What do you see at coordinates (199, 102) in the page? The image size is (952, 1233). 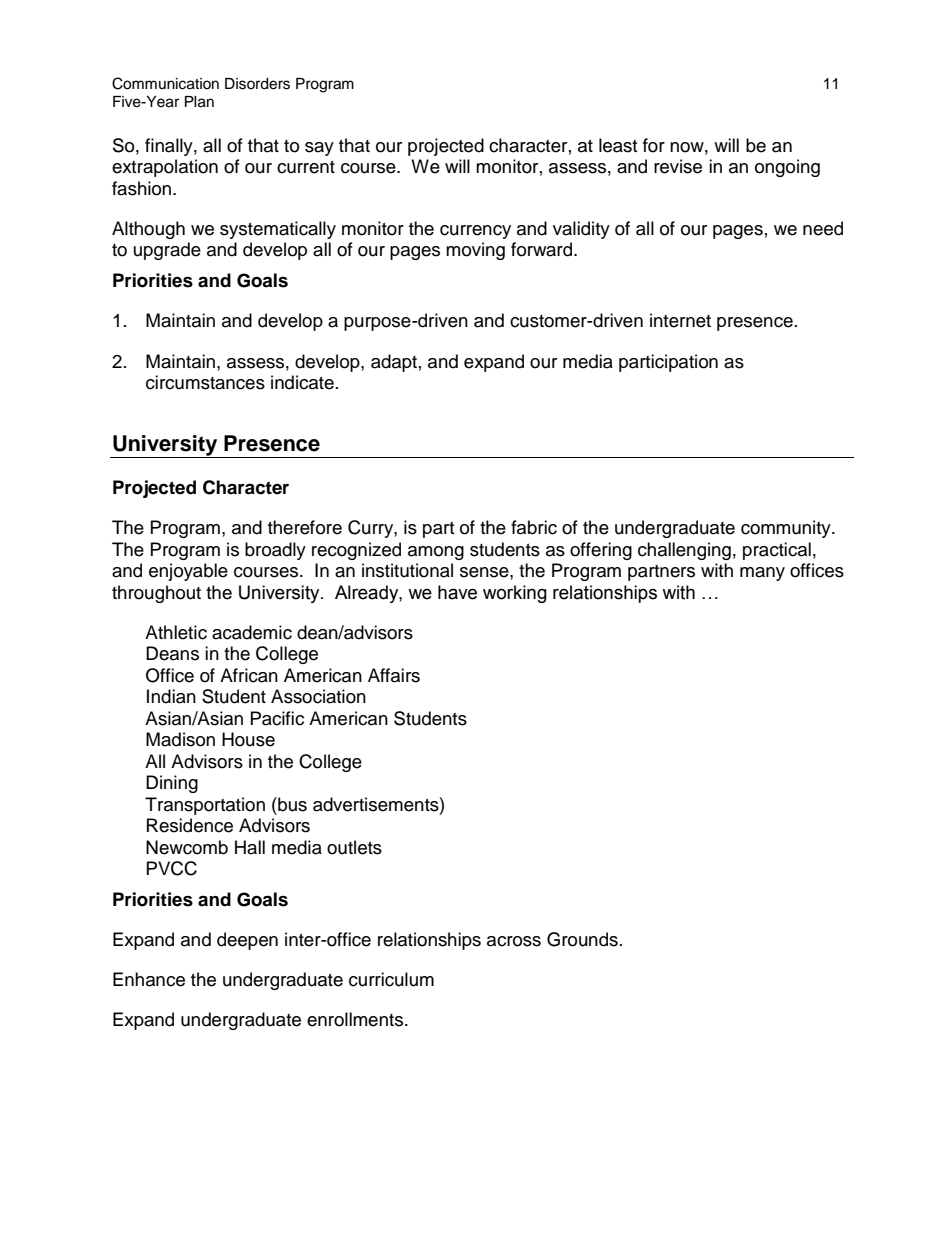 I see `Plan` at bounding box center [199, 102].
